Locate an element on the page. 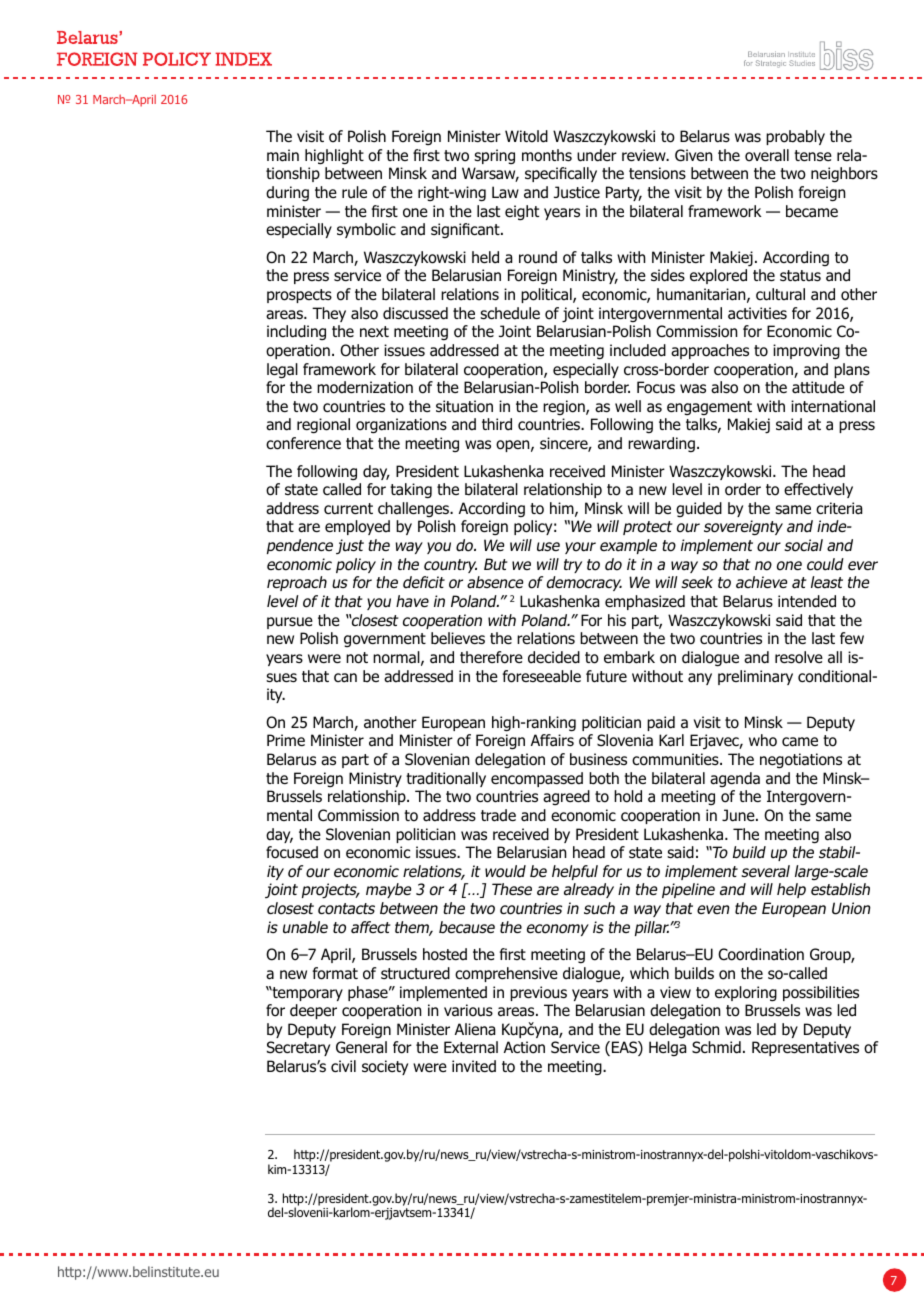 The image size is (924, 1308). General is located at coordinates (361, 1047).
